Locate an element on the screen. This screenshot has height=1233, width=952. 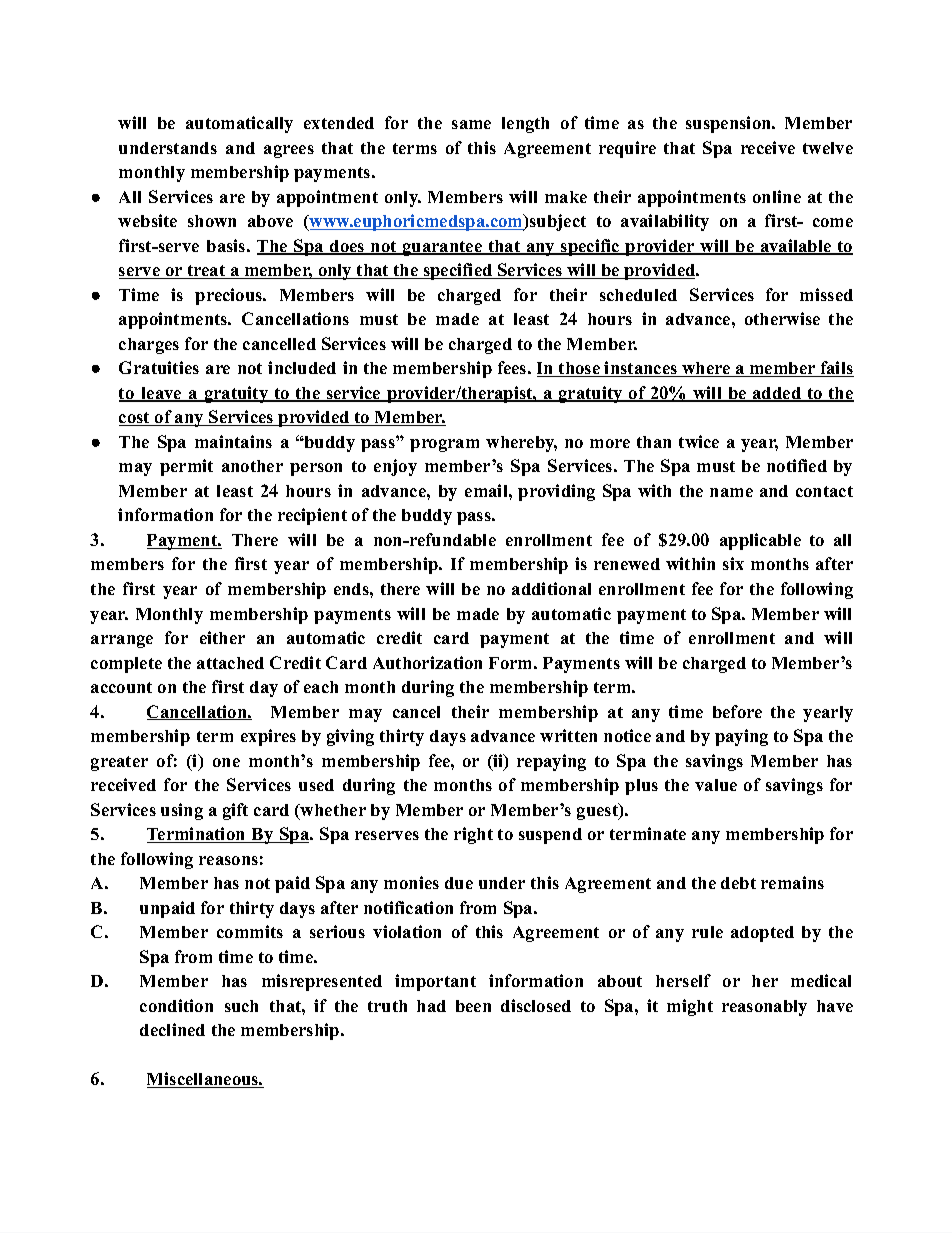
six is located at coordinates (733, 563).
